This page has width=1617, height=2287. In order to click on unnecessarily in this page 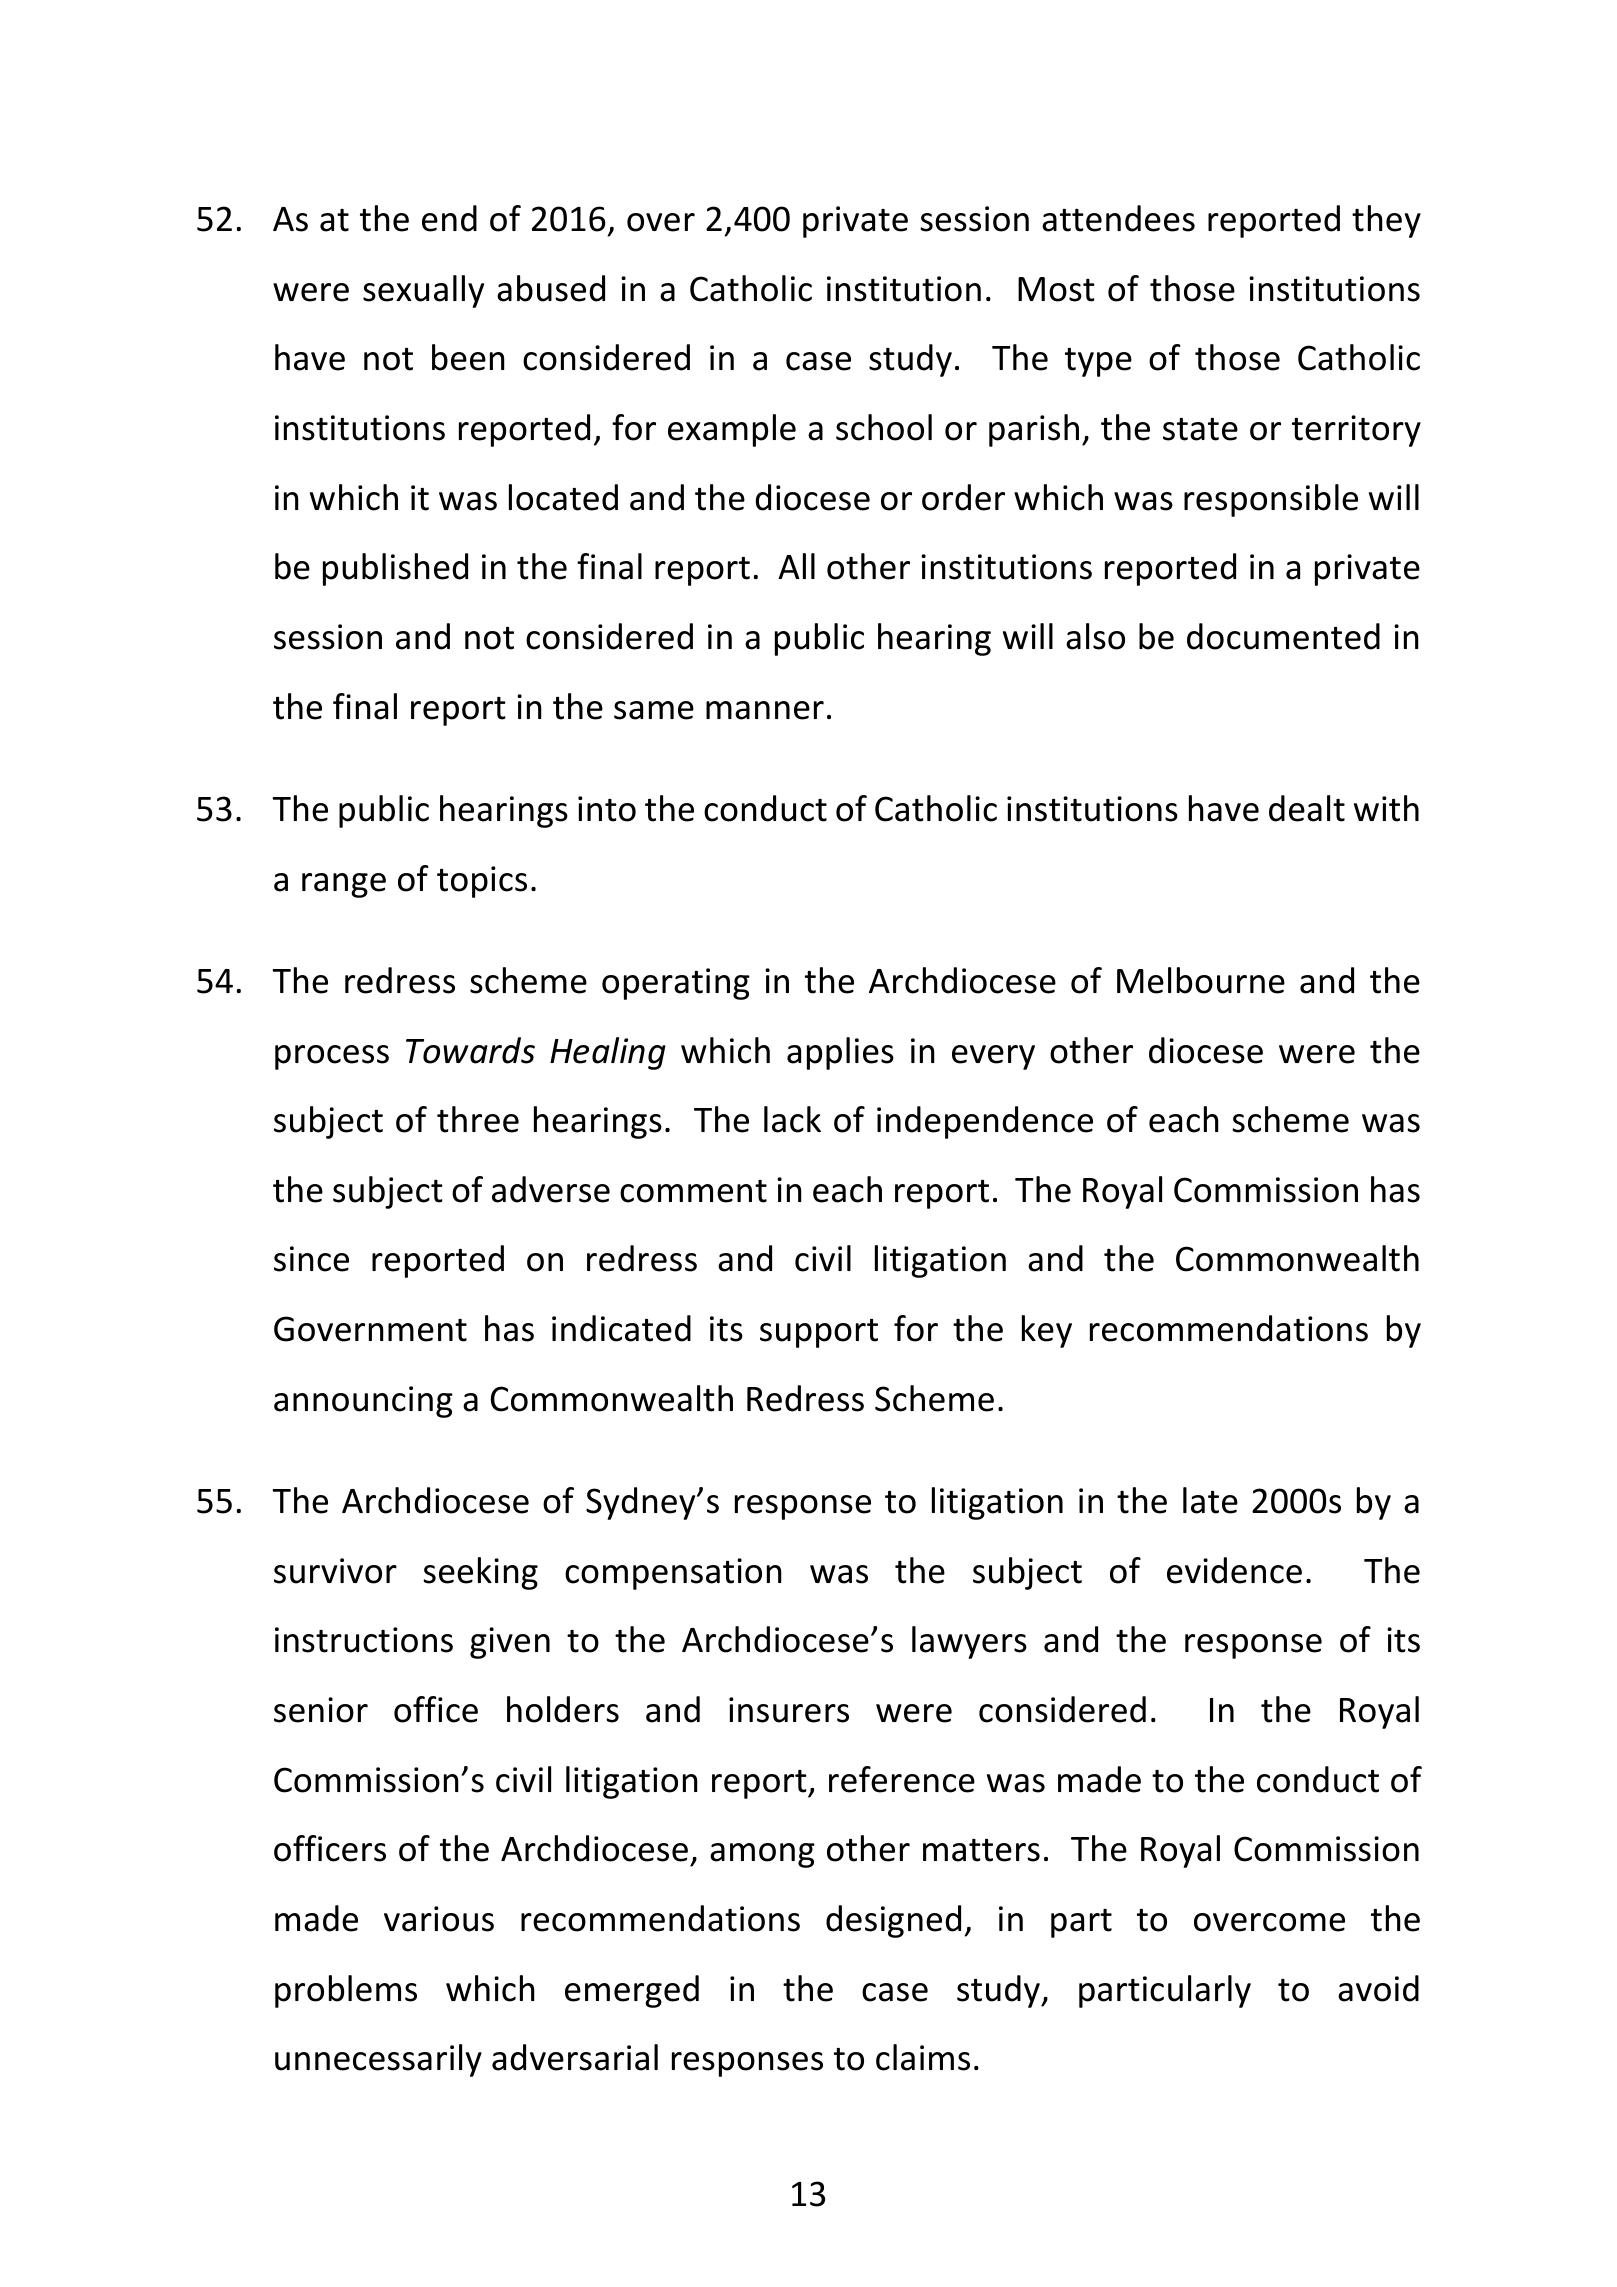, I will do `click(378, 2060)`.
